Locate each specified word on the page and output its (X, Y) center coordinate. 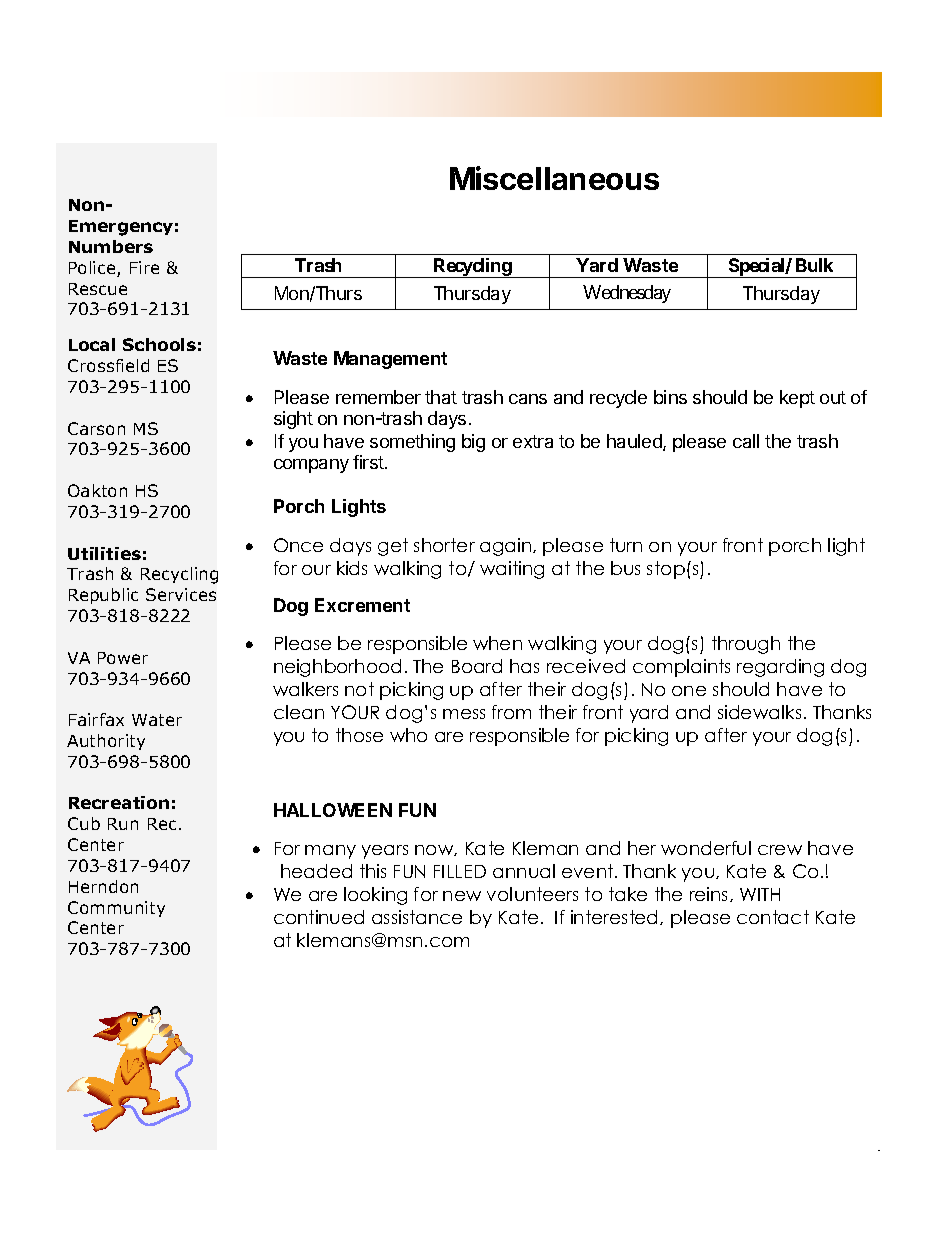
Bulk (814, 265)
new (462, 896)
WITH (760, 894)
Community (116, 909)
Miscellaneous (554, 178)
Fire (144, 267)
